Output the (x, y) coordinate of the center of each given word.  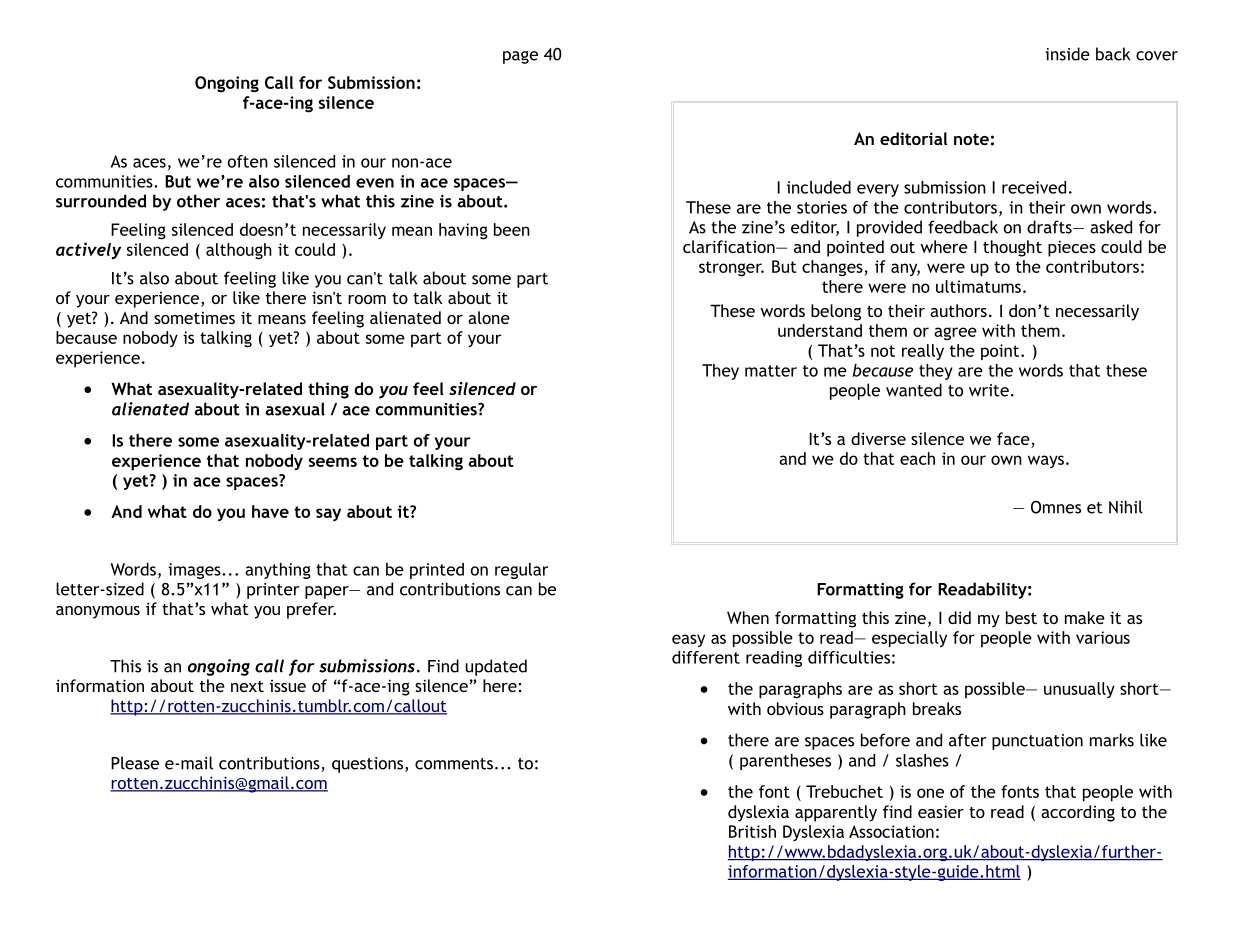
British (752, 831)
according (1078, 813)
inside (1067, 54)
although (239, 251)
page (520, 57)
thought (1012, 248)
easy (688, 640)
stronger (731, 269)
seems (333, 462)
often (248, 161)
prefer (311, 610)
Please (135, 763)
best (1021, 617)
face (1014, 440)
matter (771, 371)
